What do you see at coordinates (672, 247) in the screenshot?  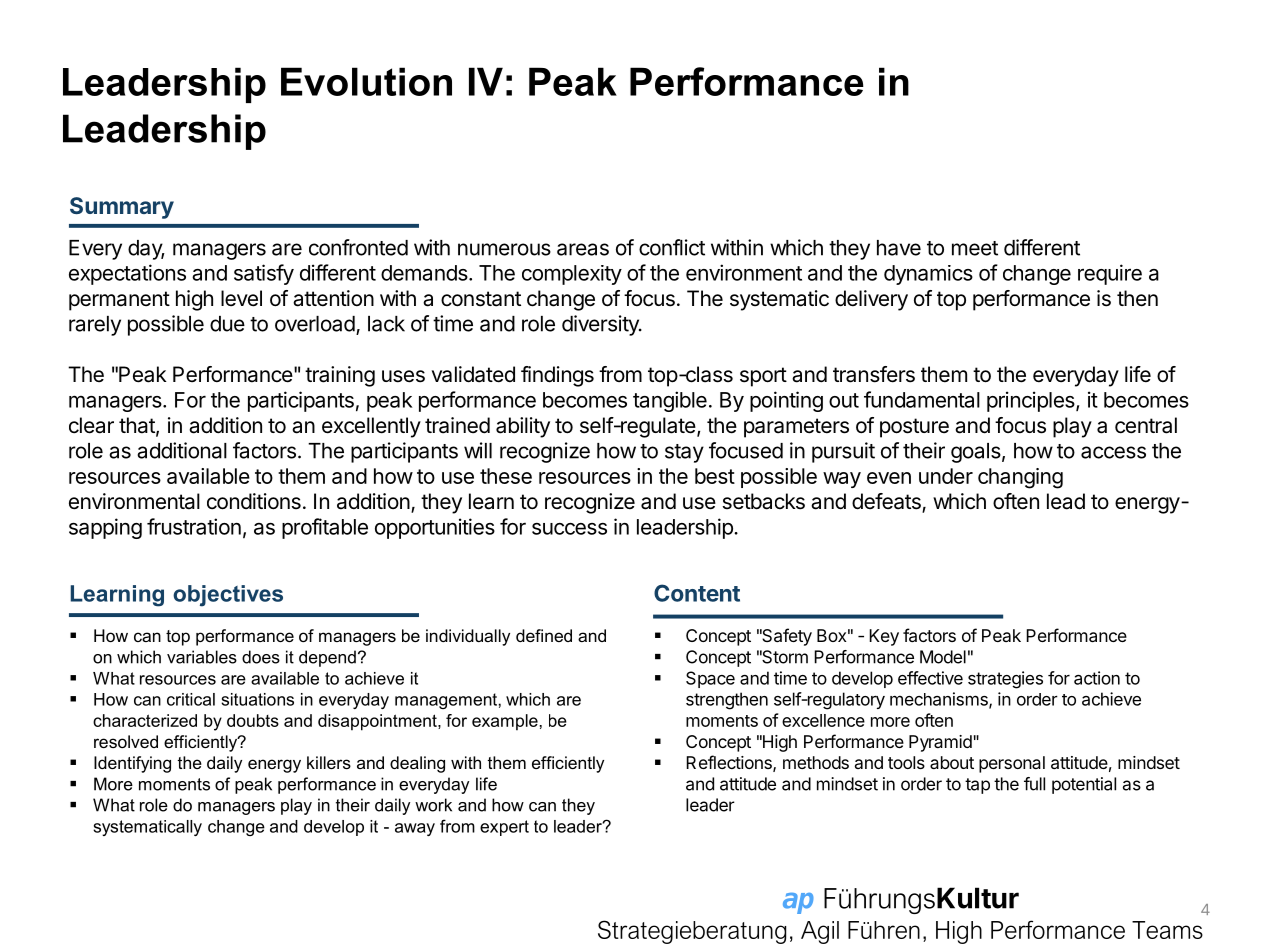 I see `conflict` at bounding box center [672, 247].
